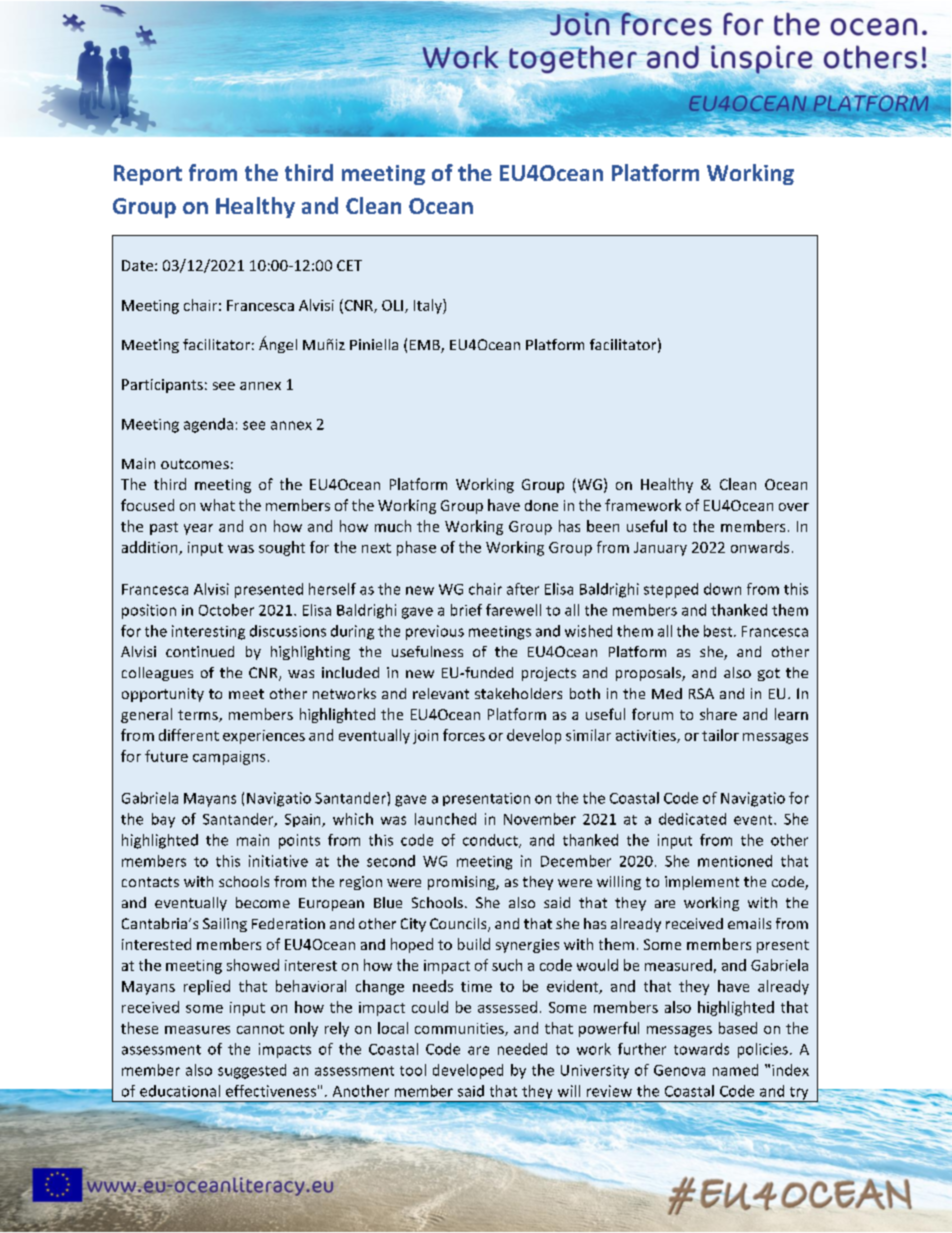 The height and width of the screenshot is (1233, 952). Describe the element at coordinates (252, 1071) in the screenshot. I see `suggested` at that location.
